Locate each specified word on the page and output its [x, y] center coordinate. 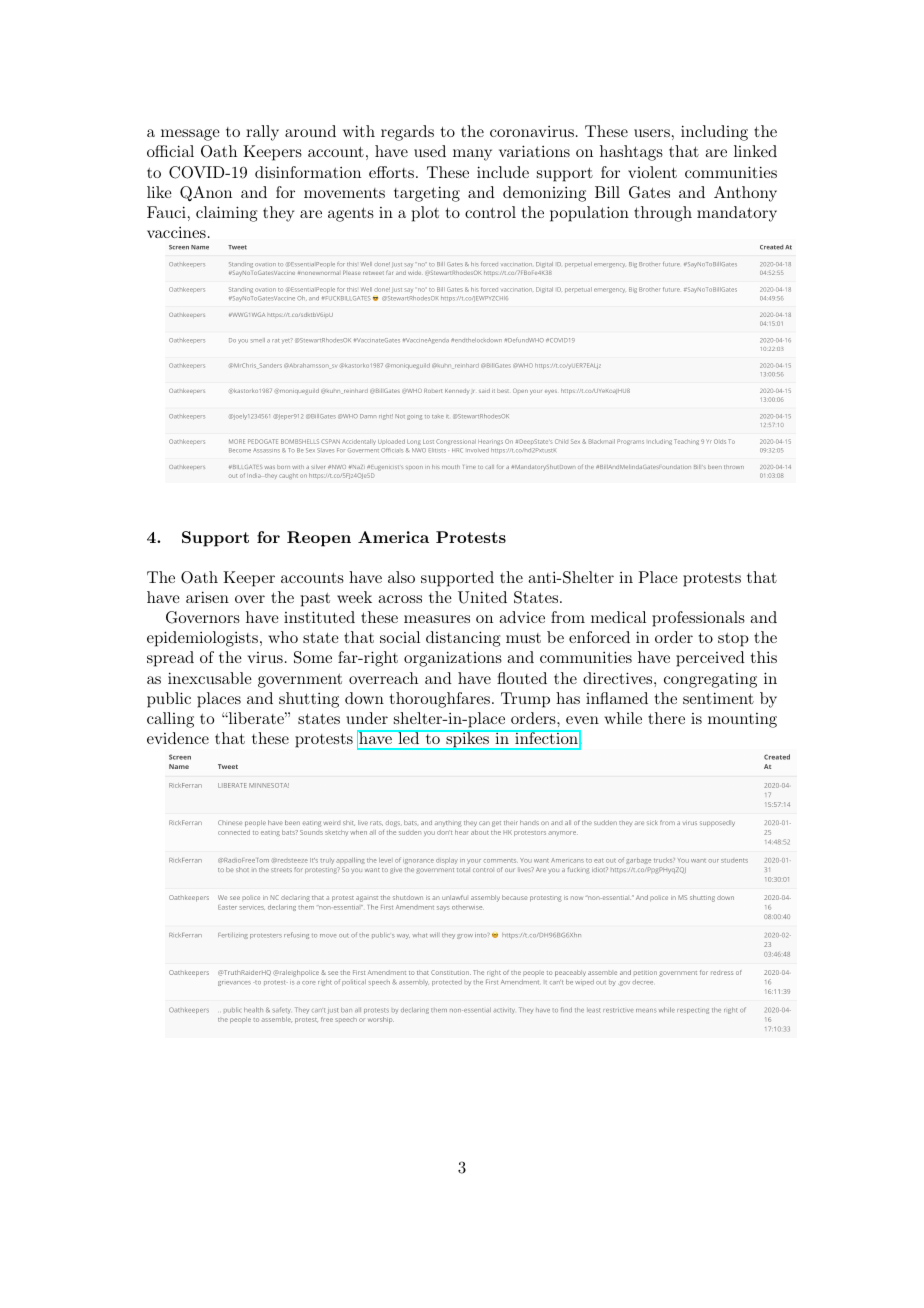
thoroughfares [440, 700]
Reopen [319, 539]
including [714, 133]
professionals [698, 619]
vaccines [176, 232]
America [393, 537]
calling [170, 720]
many [472, 155]
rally [262, 133]
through [663, 214]
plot [425, 214]
